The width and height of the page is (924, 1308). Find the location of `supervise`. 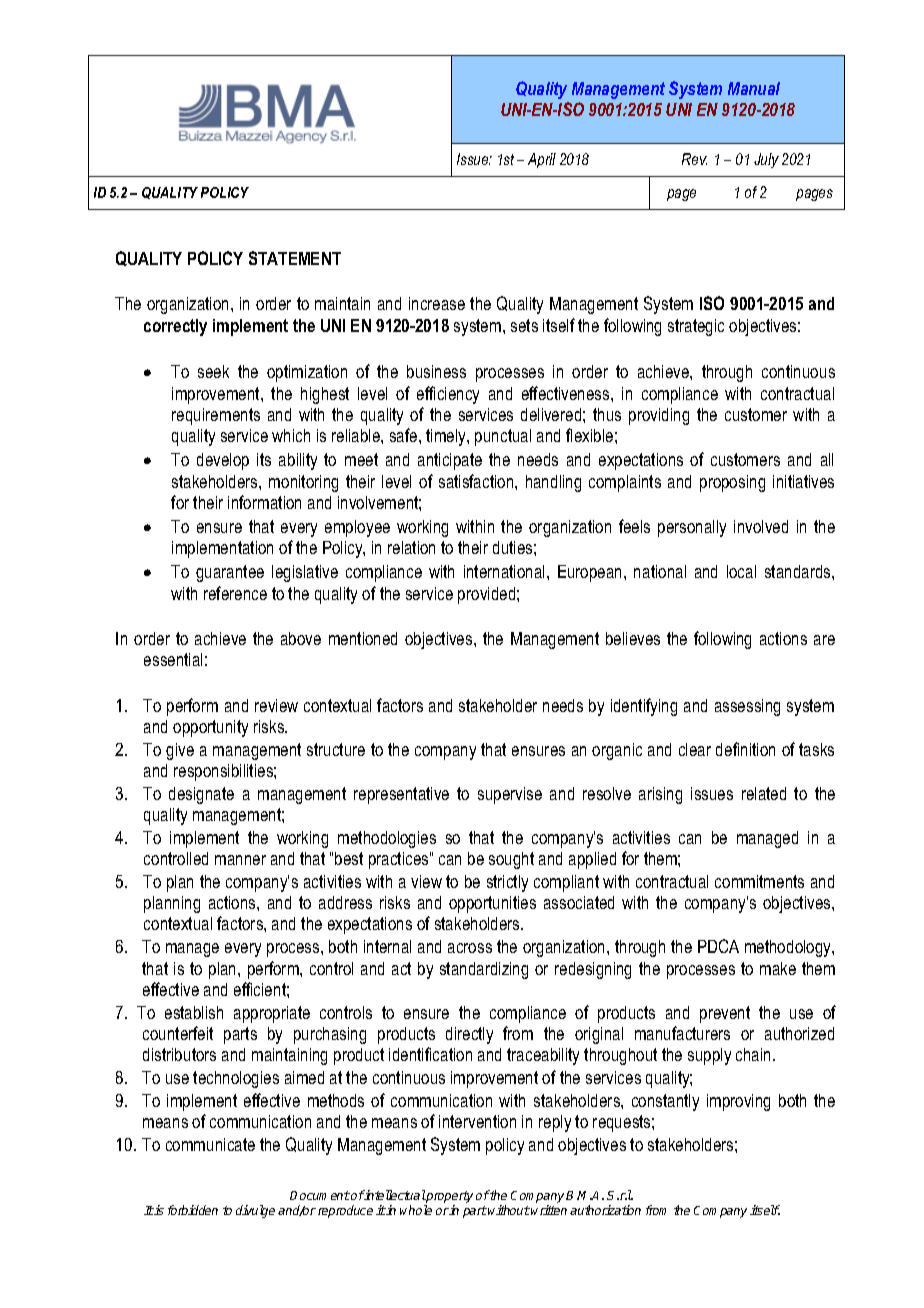

supervise is located at coordinates (510, 795).
